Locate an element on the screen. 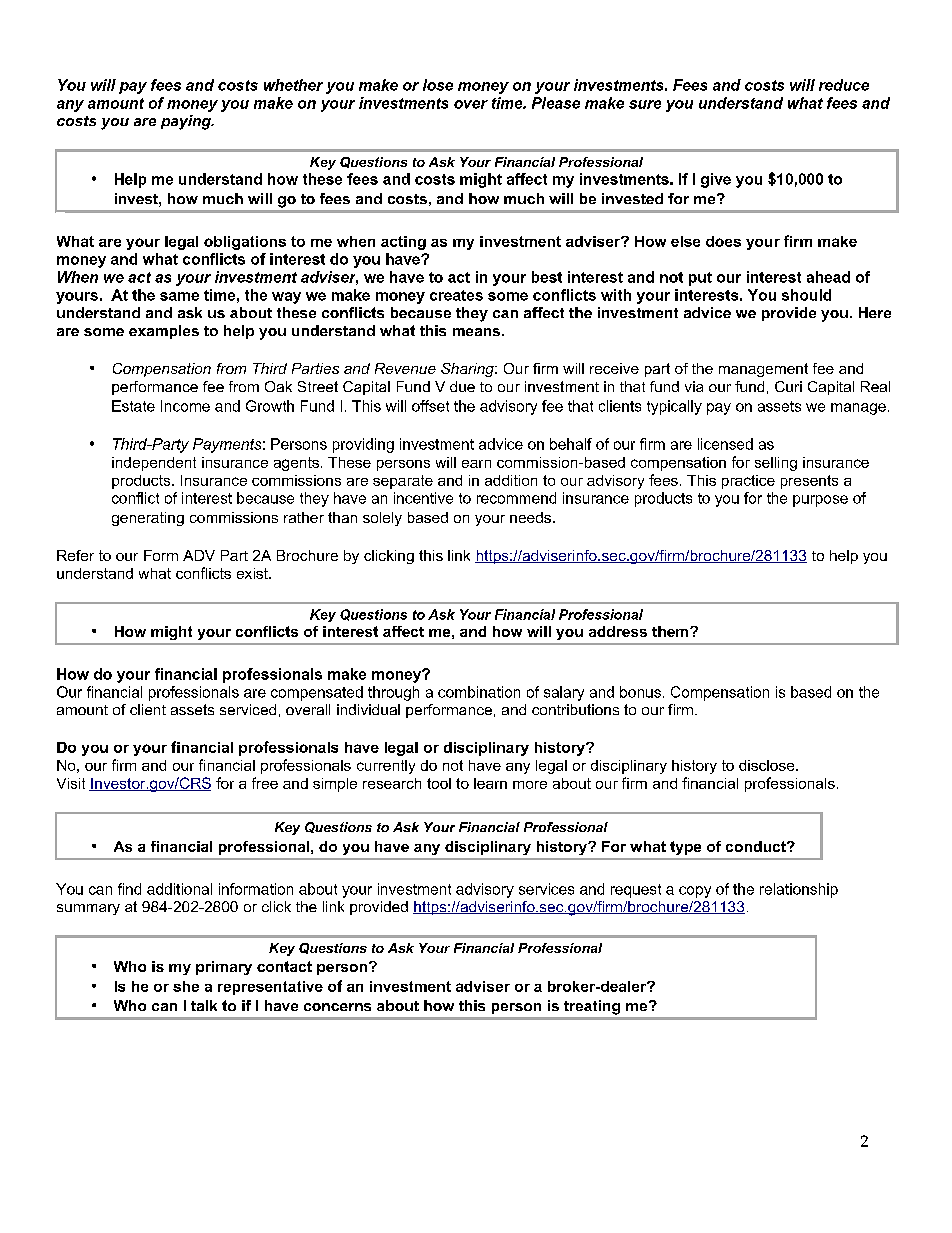 Image resolution: width=952 pixels, height=1233 pixels. means is located at coordinates (476, 332).
